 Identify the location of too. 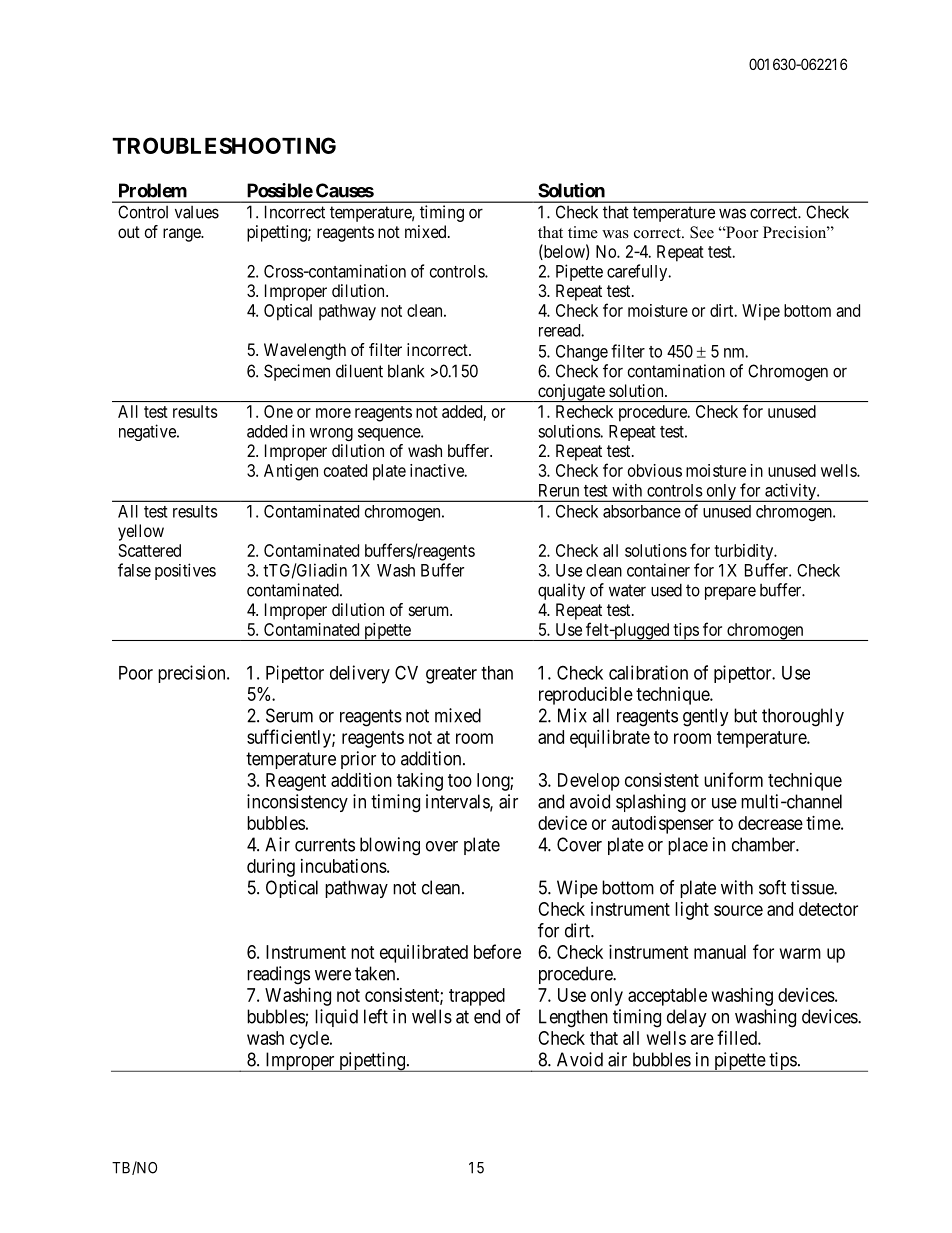
(460, 780).
